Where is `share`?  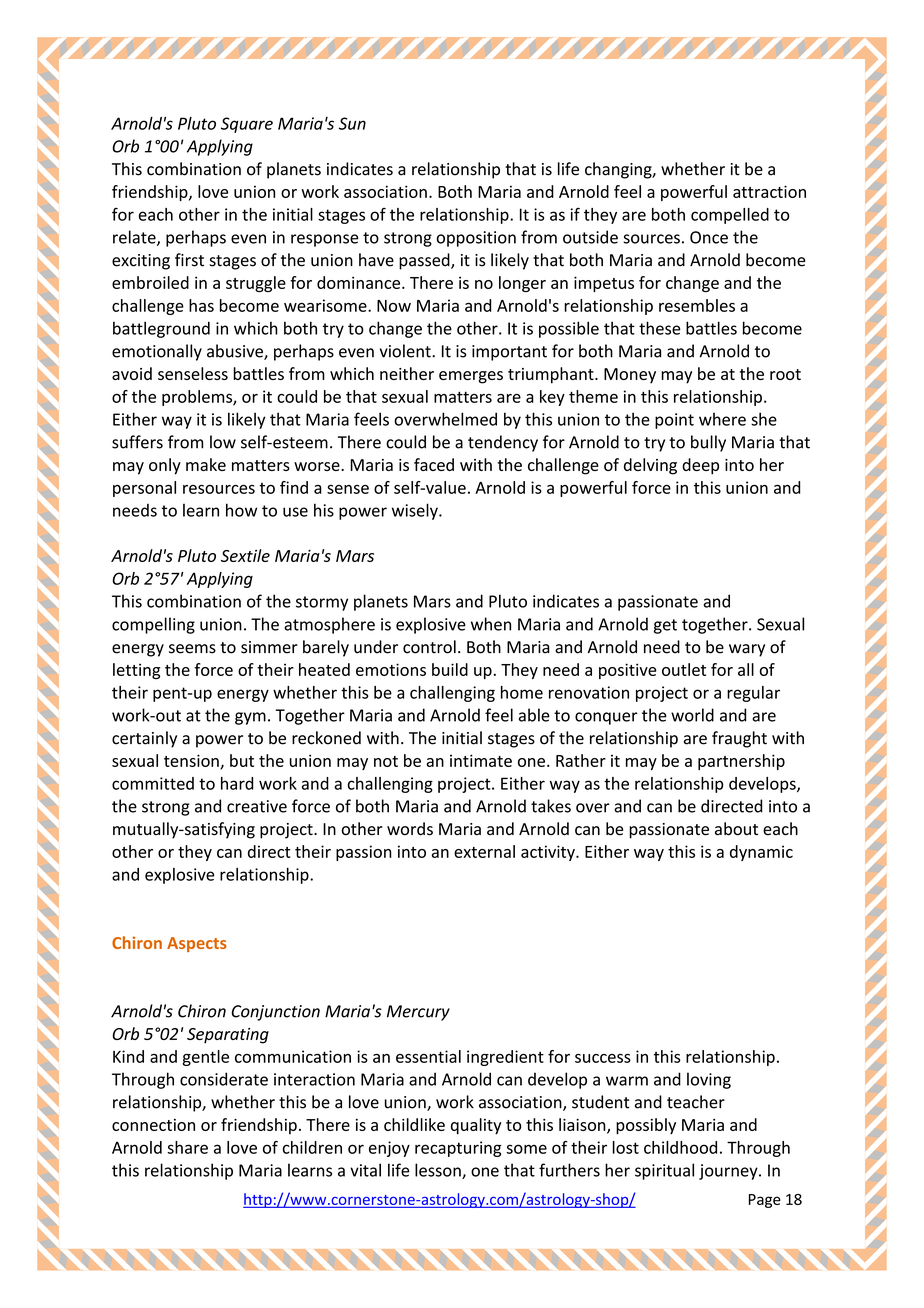 share is located at coordinates (187, 1147).
